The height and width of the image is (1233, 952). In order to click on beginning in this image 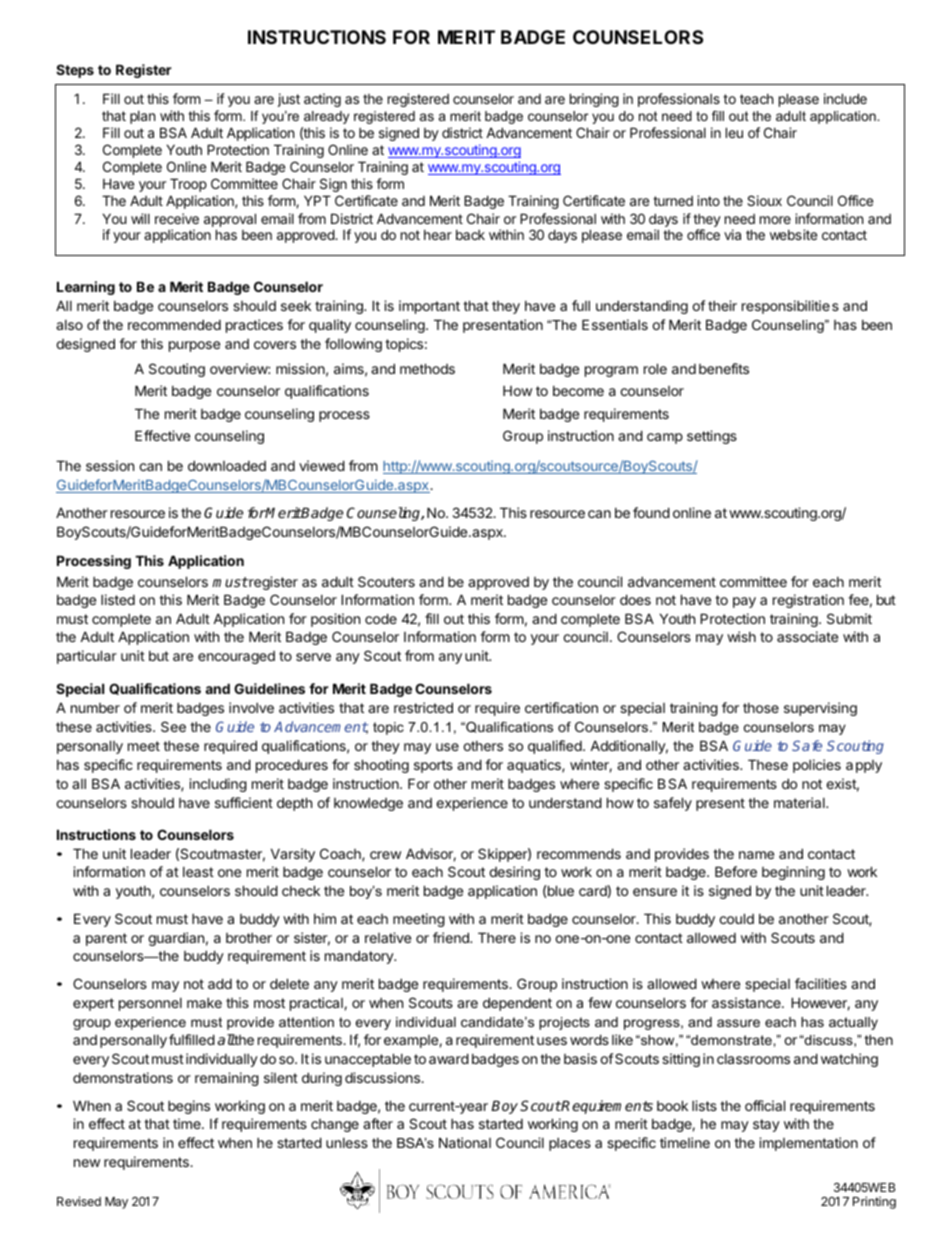, I will do `click(793, 873)`.
